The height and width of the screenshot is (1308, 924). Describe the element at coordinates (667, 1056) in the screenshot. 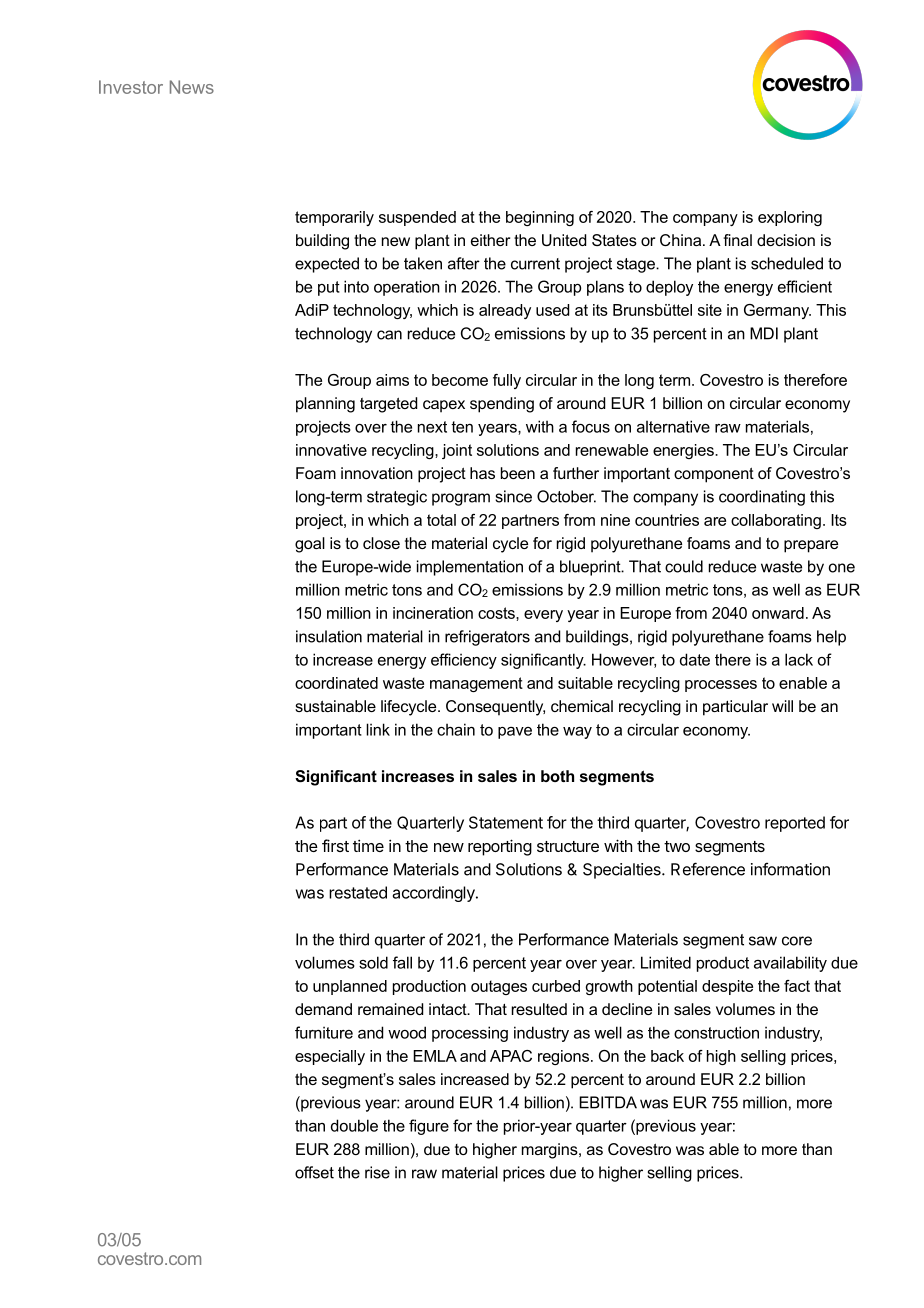

I see `back` at that location.
